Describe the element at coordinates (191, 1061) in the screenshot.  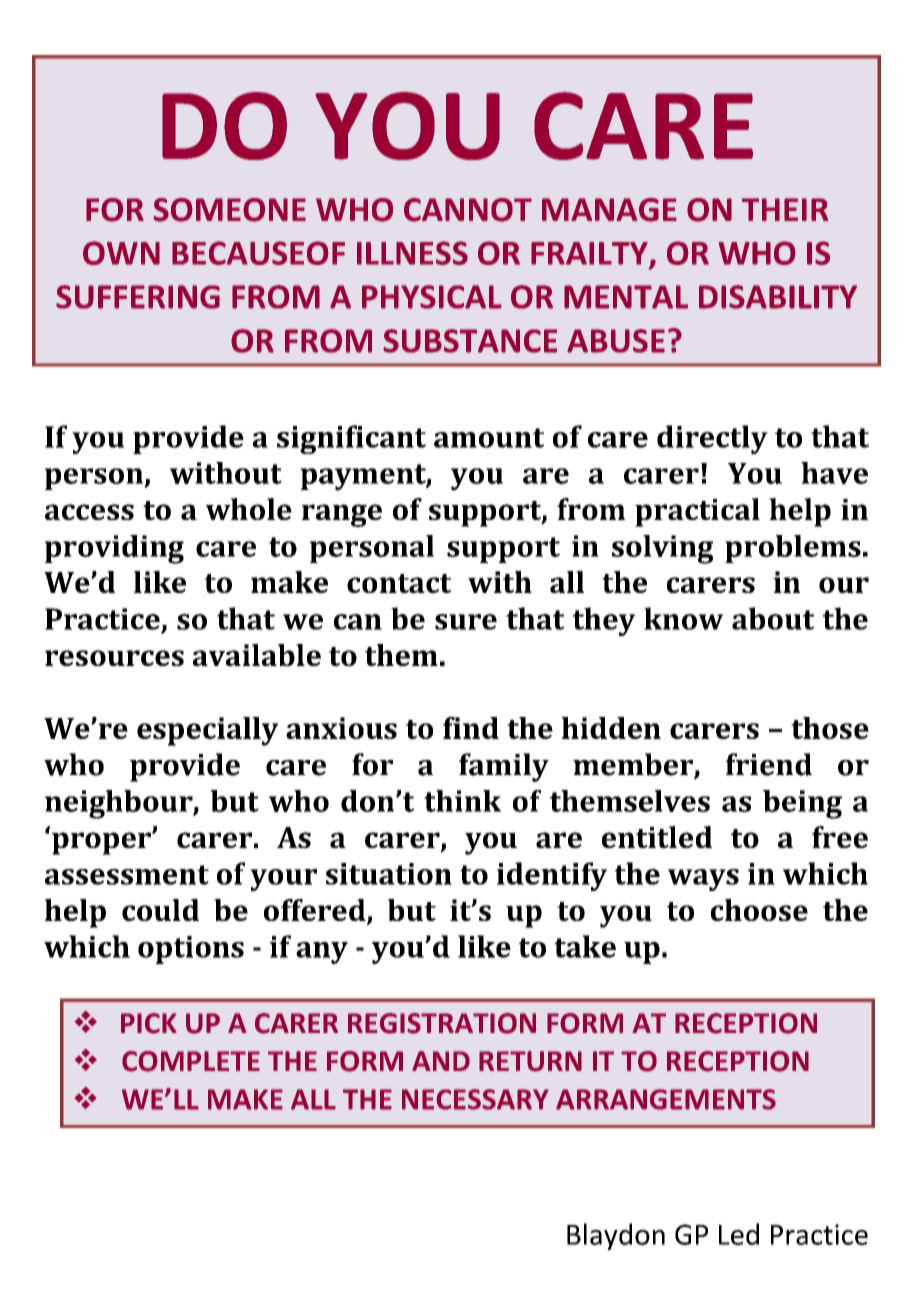
I see `COMPLETE` at that location.
